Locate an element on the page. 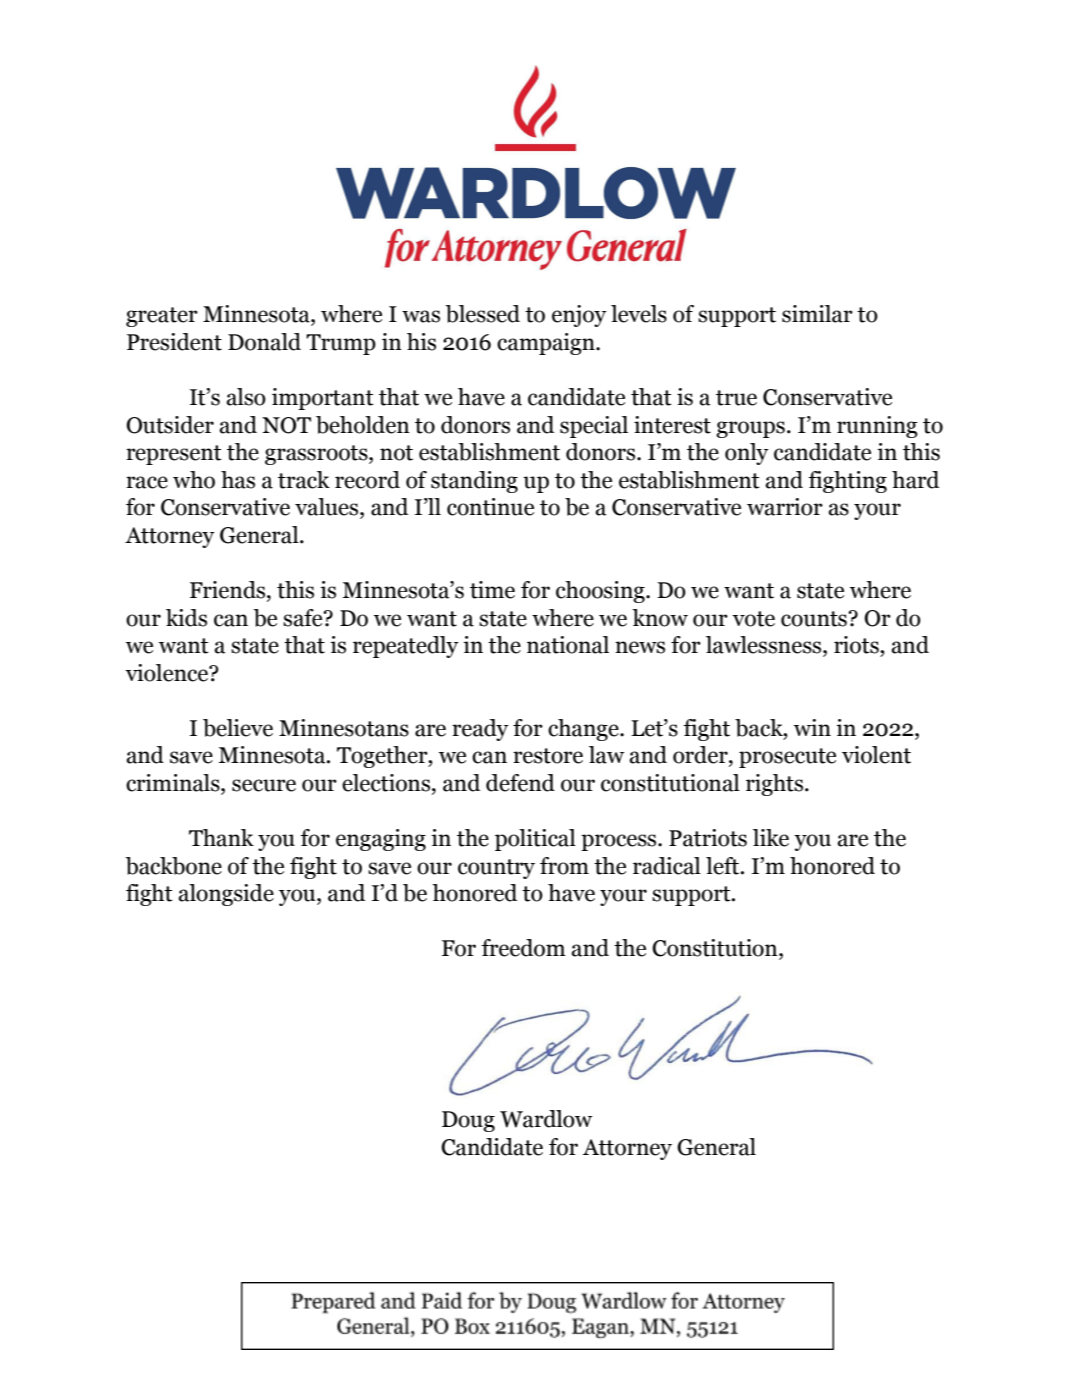  Donald is located at coordinates (264, 342).
